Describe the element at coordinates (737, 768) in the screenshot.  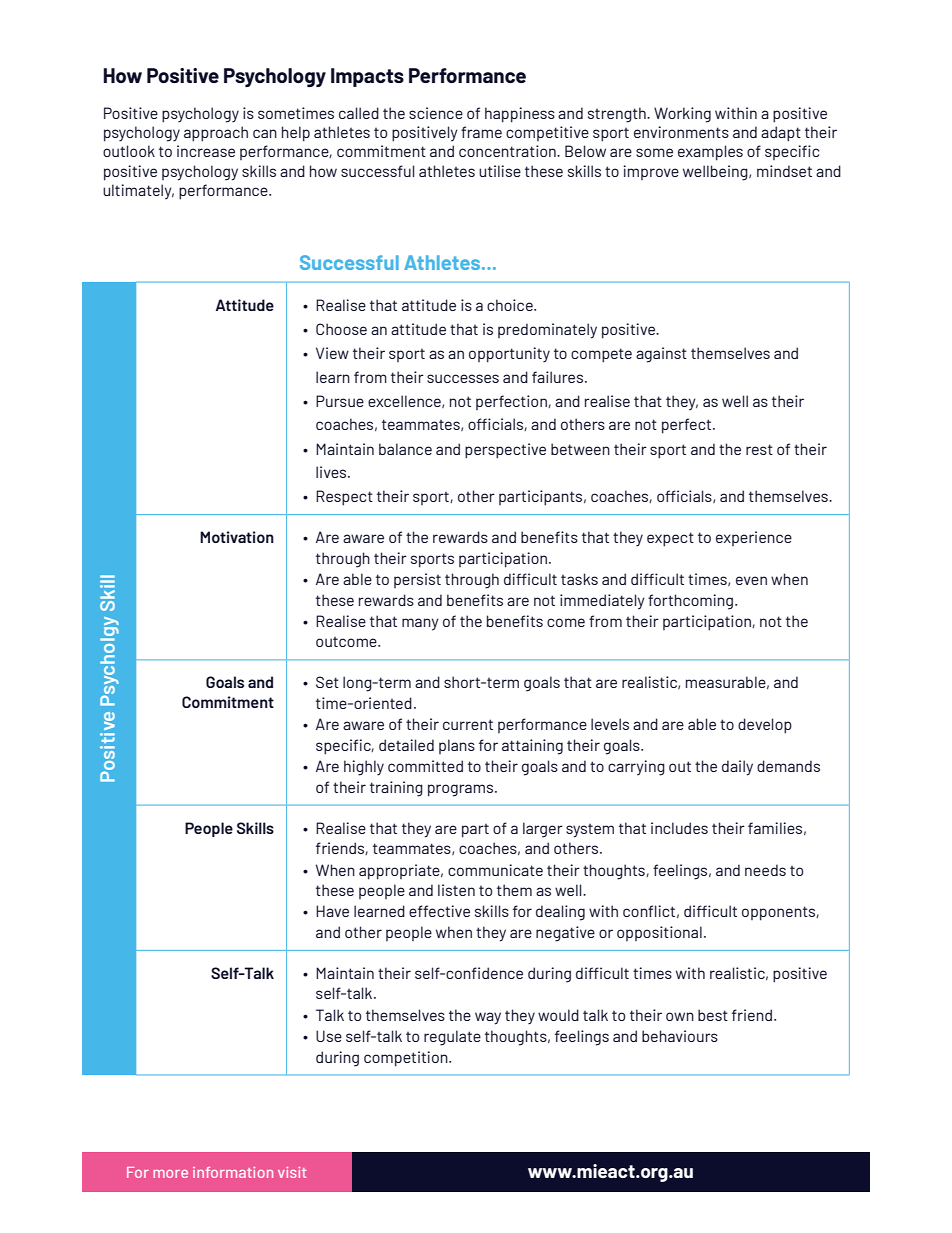
I see `daily` at that location.
